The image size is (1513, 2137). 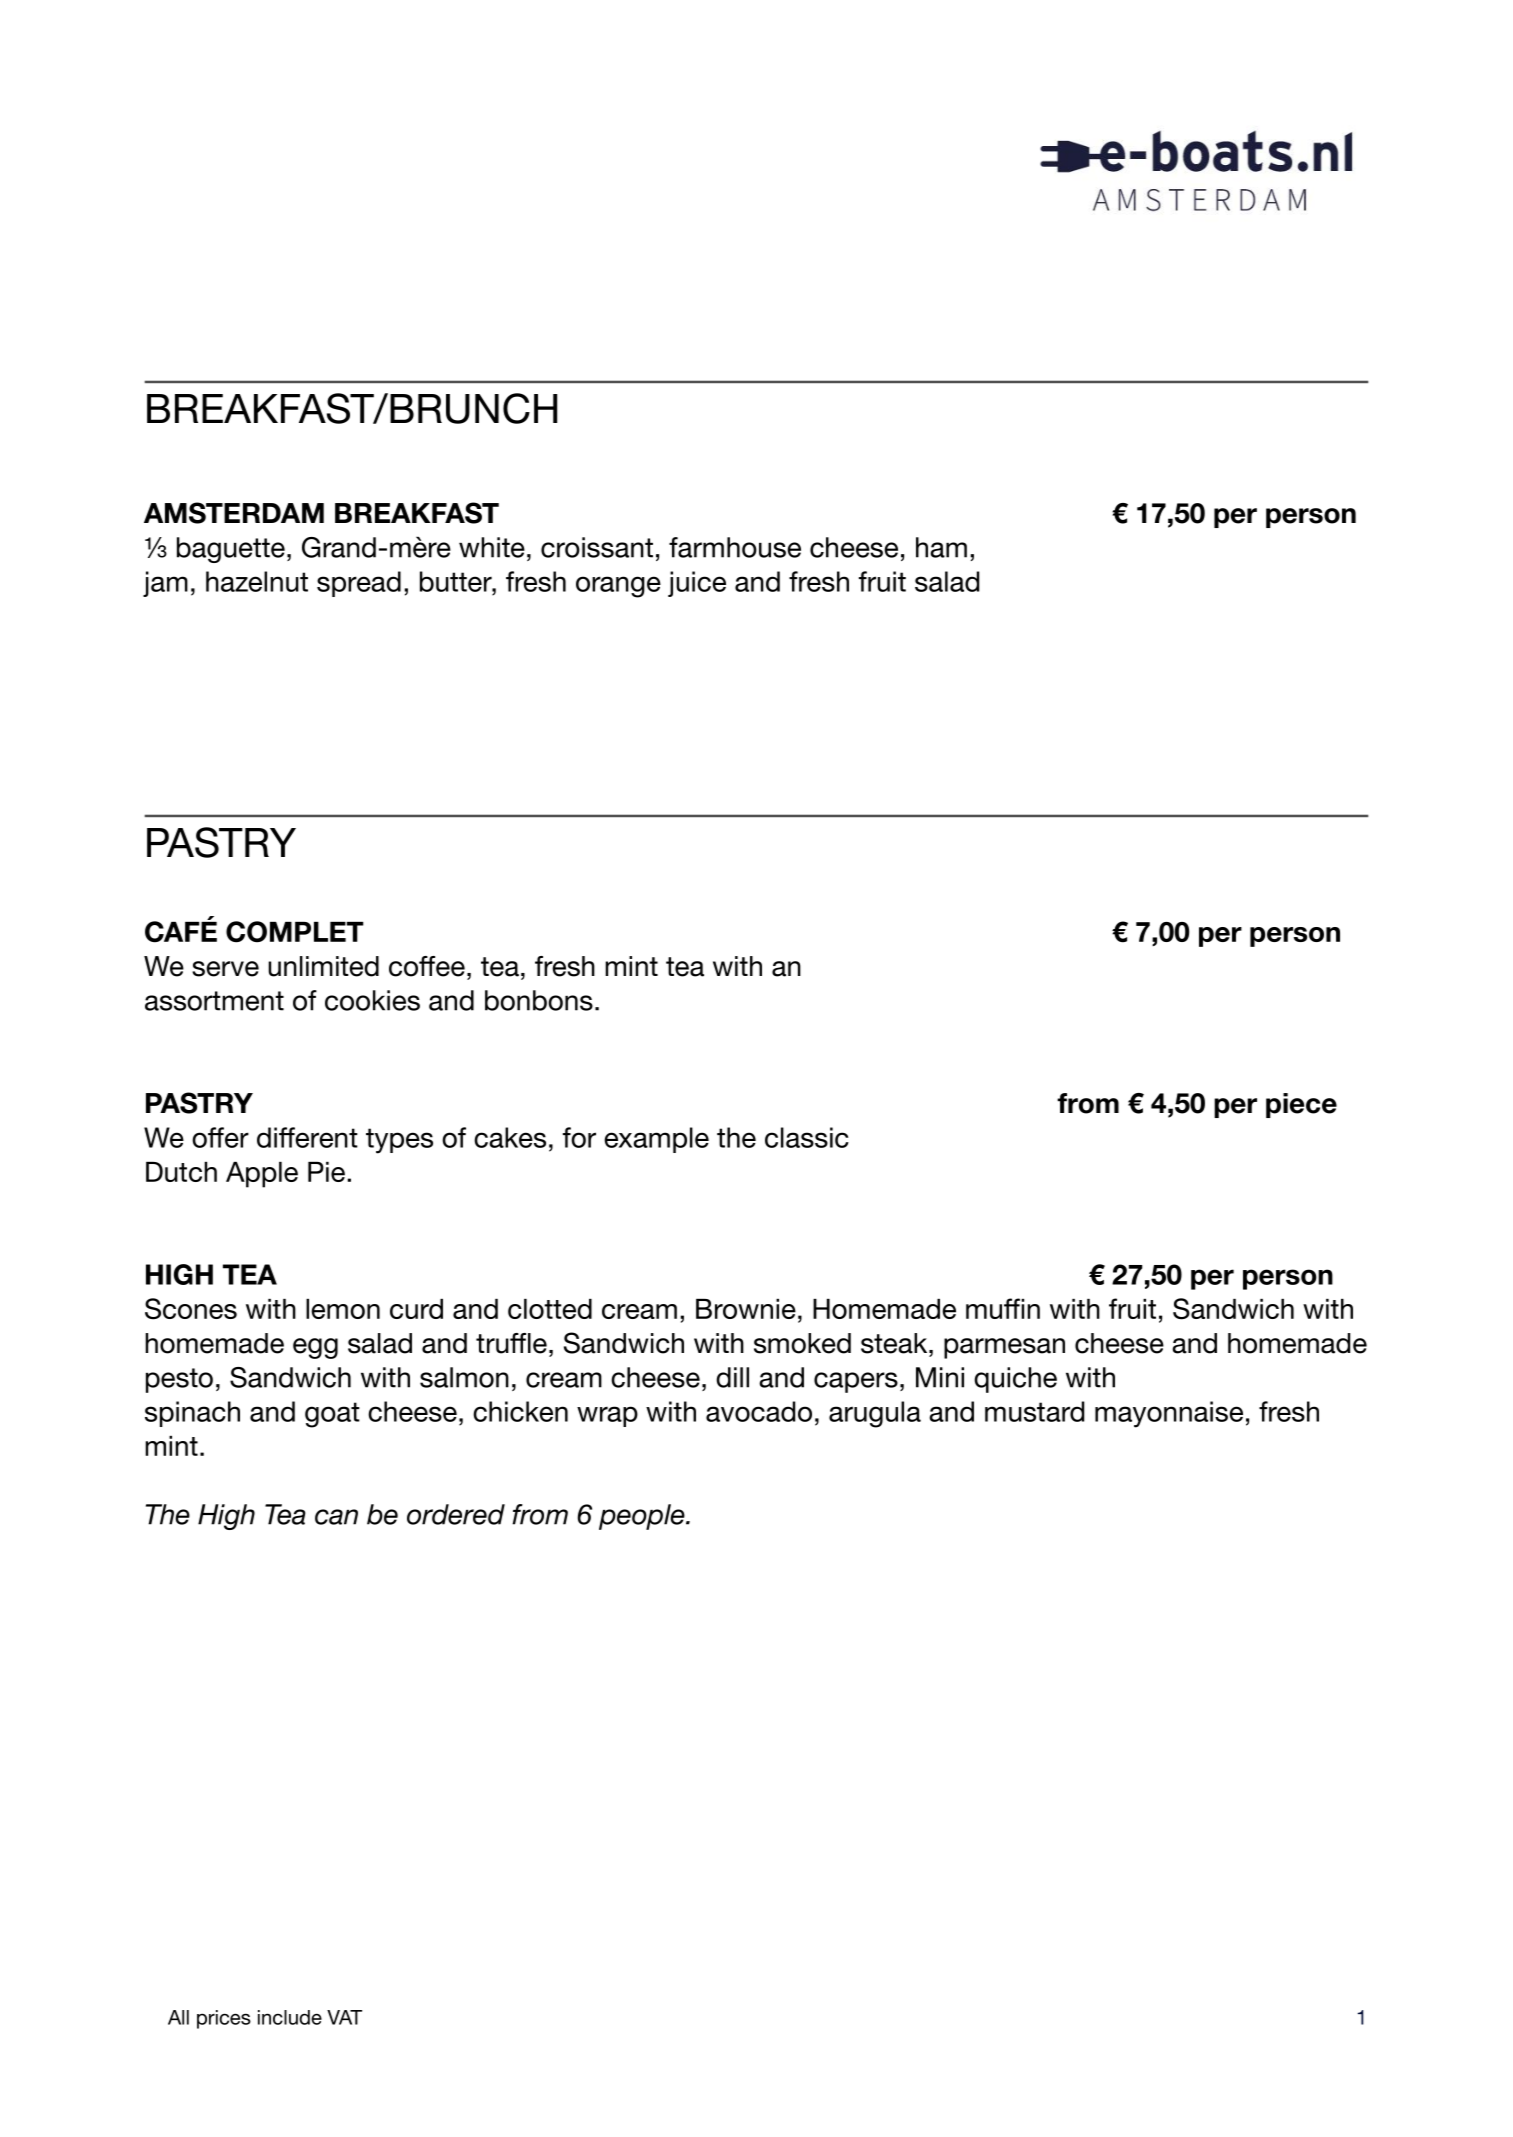 What do you see at coordinates (359, 584) in the screenshot?
I see `spread` at bounding box center [359, 584].
